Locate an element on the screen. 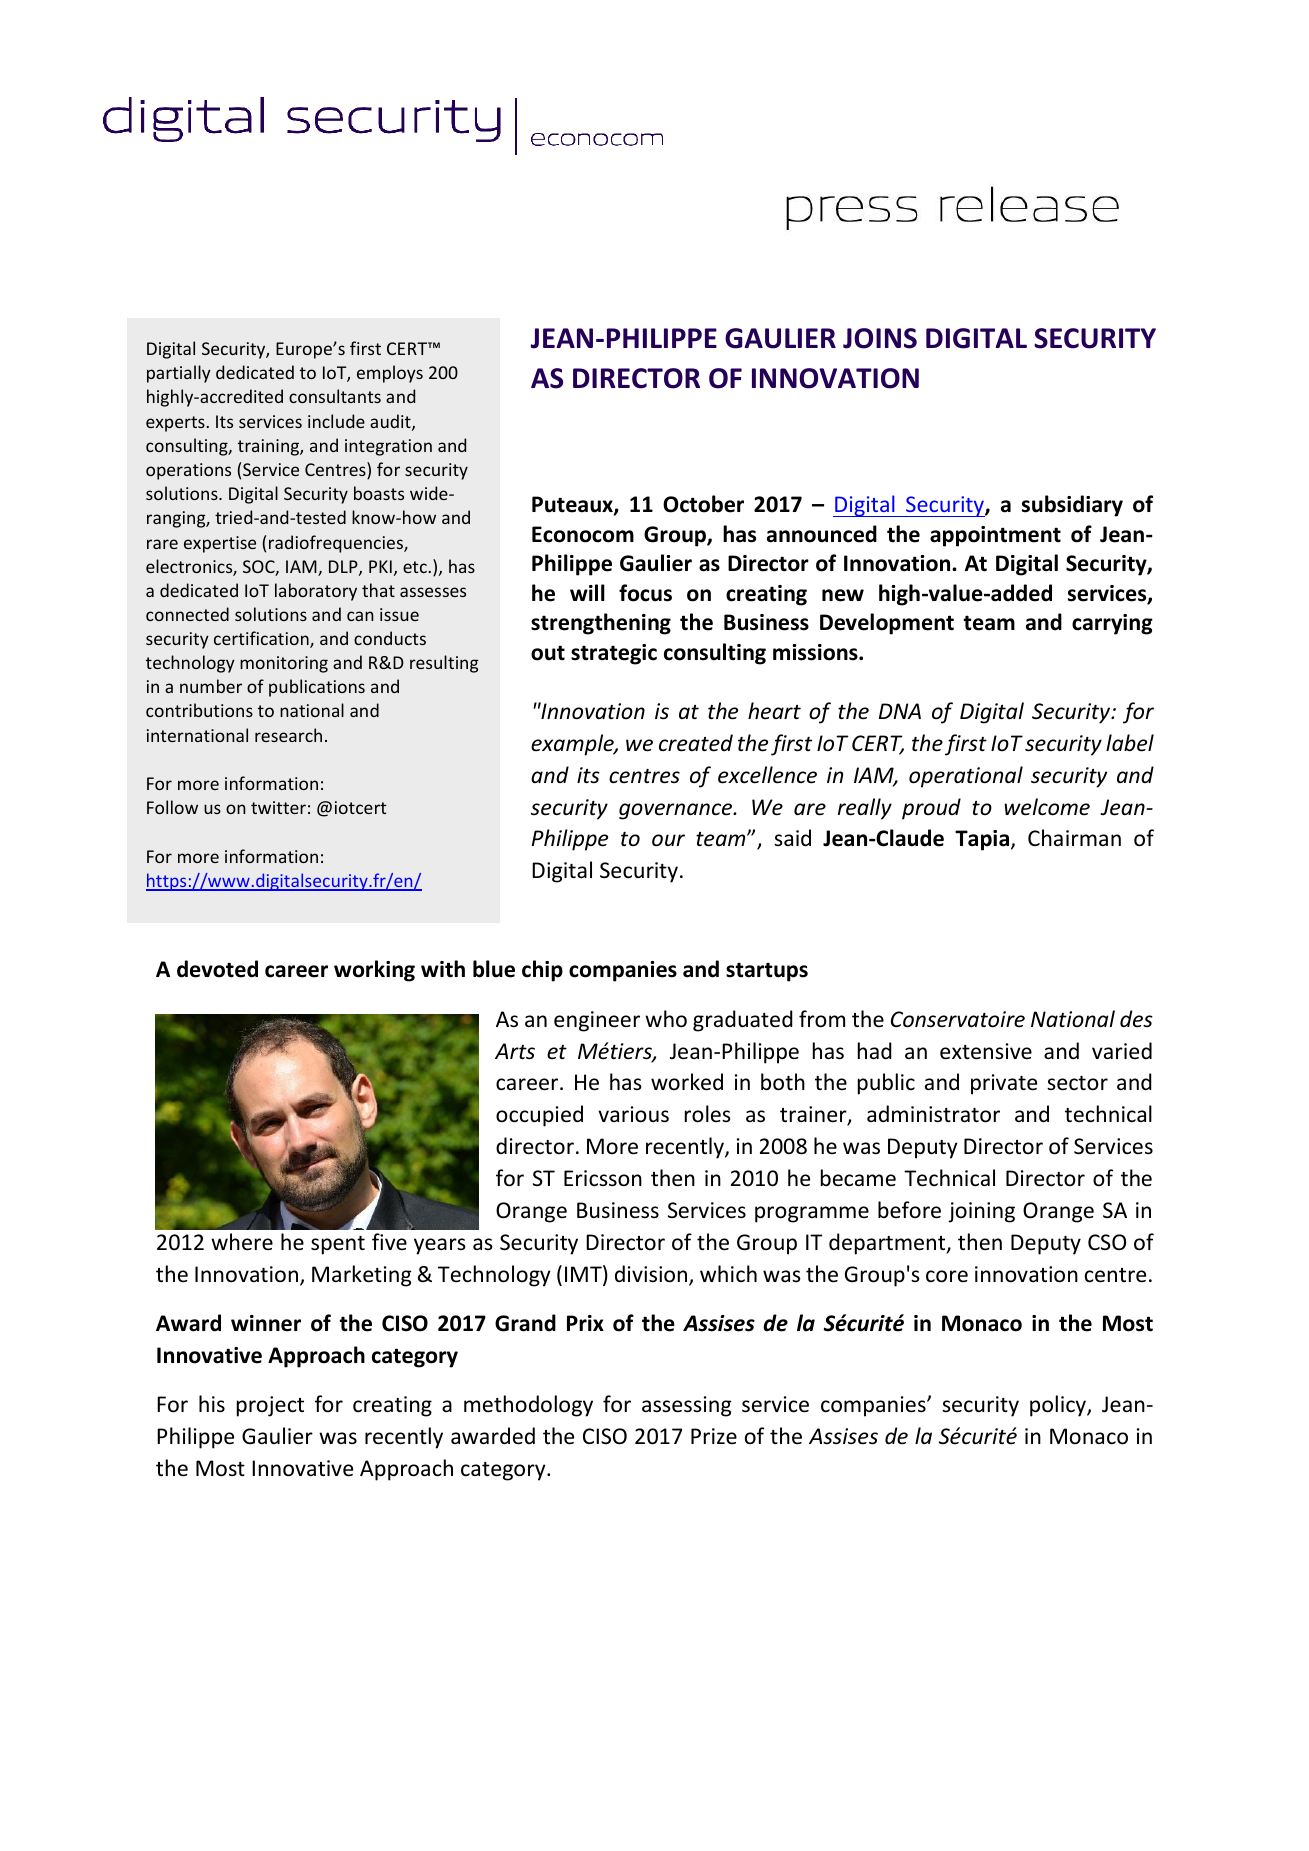 The height and width of the screenshot is (1851, 1309). consultants is located at coordinates (335, 396).
